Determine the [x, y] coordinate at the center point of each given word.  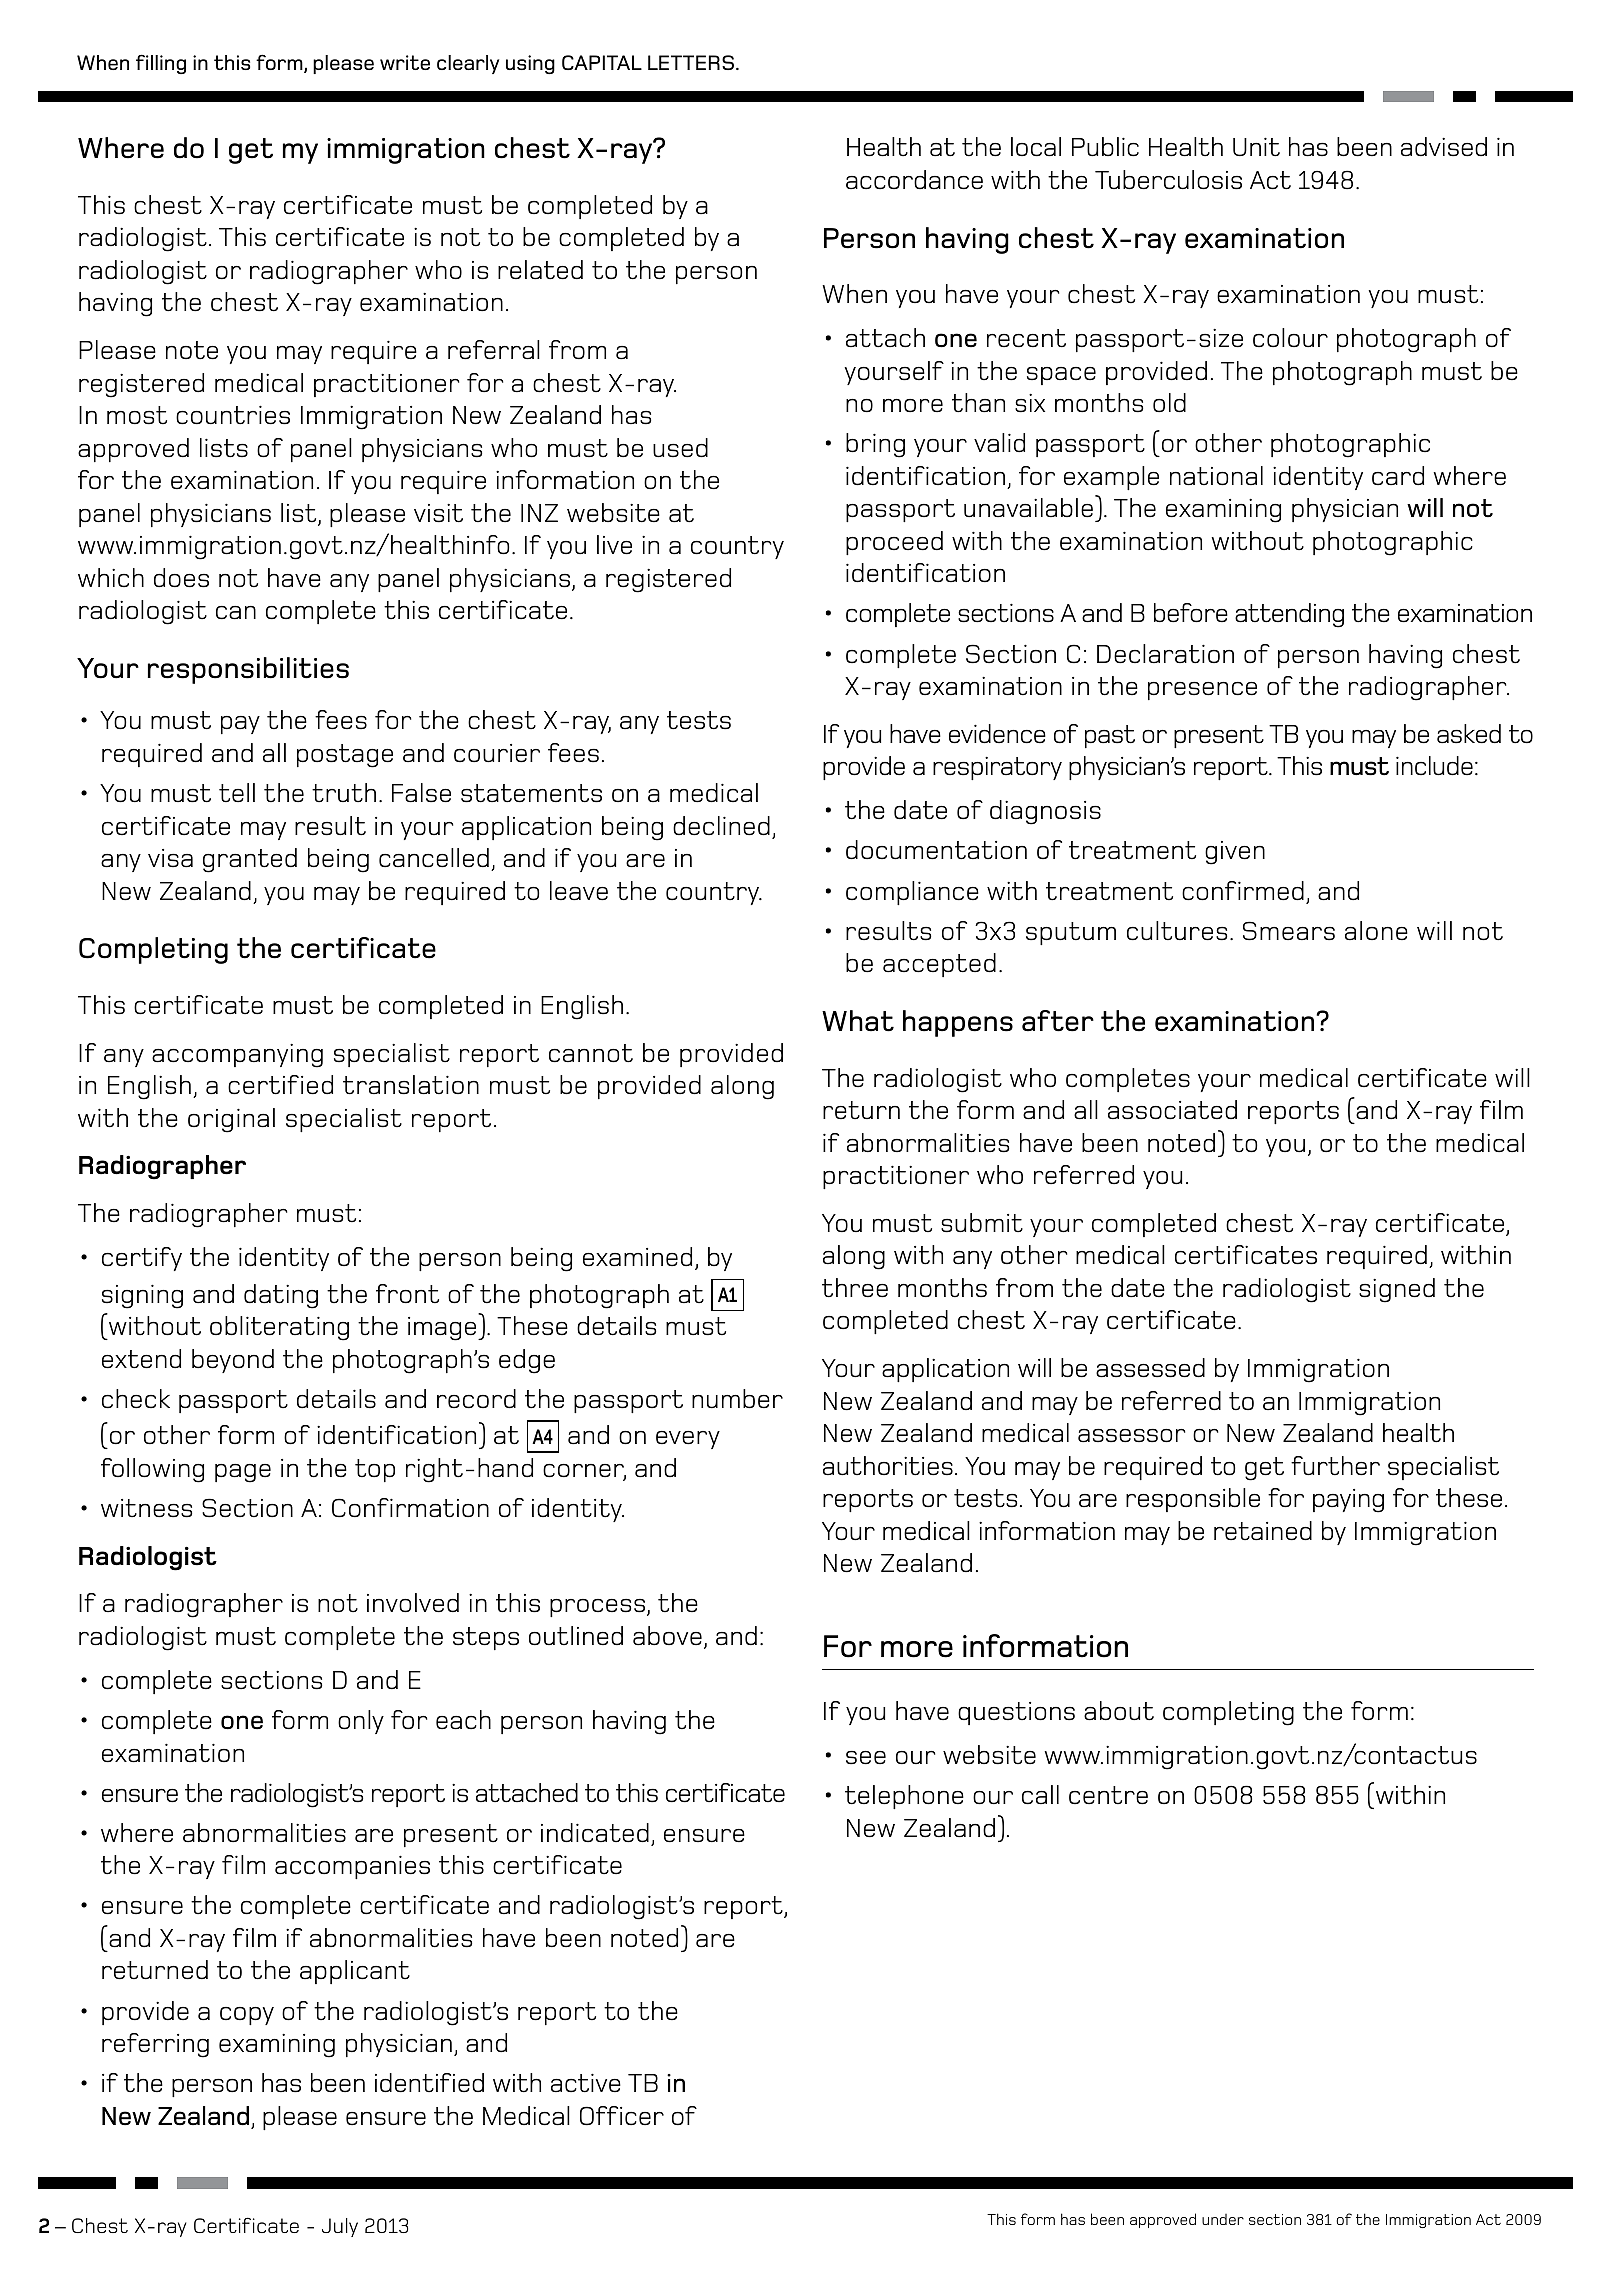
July [340, 2227]
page [243, 1473]
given [1235, 853]
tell [237, 793]
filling [161, 64]
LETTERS [691, 62]
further [1335, 1466]
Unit [1256, 147]
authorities [888, 1466]
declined [721, 826]
